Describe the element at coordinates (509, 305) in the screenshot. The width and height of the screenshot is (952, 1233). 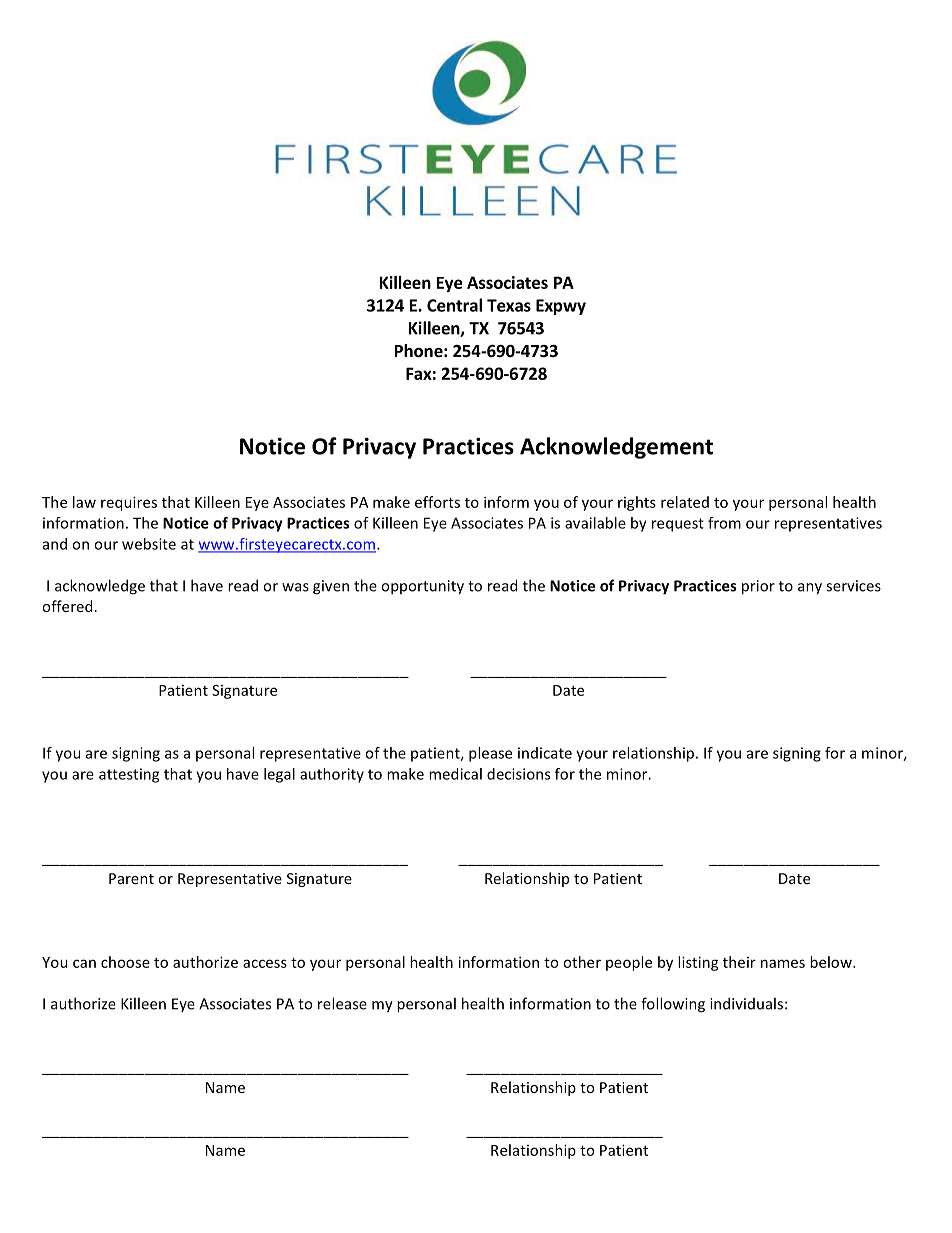
I see `Texas` at that location.
